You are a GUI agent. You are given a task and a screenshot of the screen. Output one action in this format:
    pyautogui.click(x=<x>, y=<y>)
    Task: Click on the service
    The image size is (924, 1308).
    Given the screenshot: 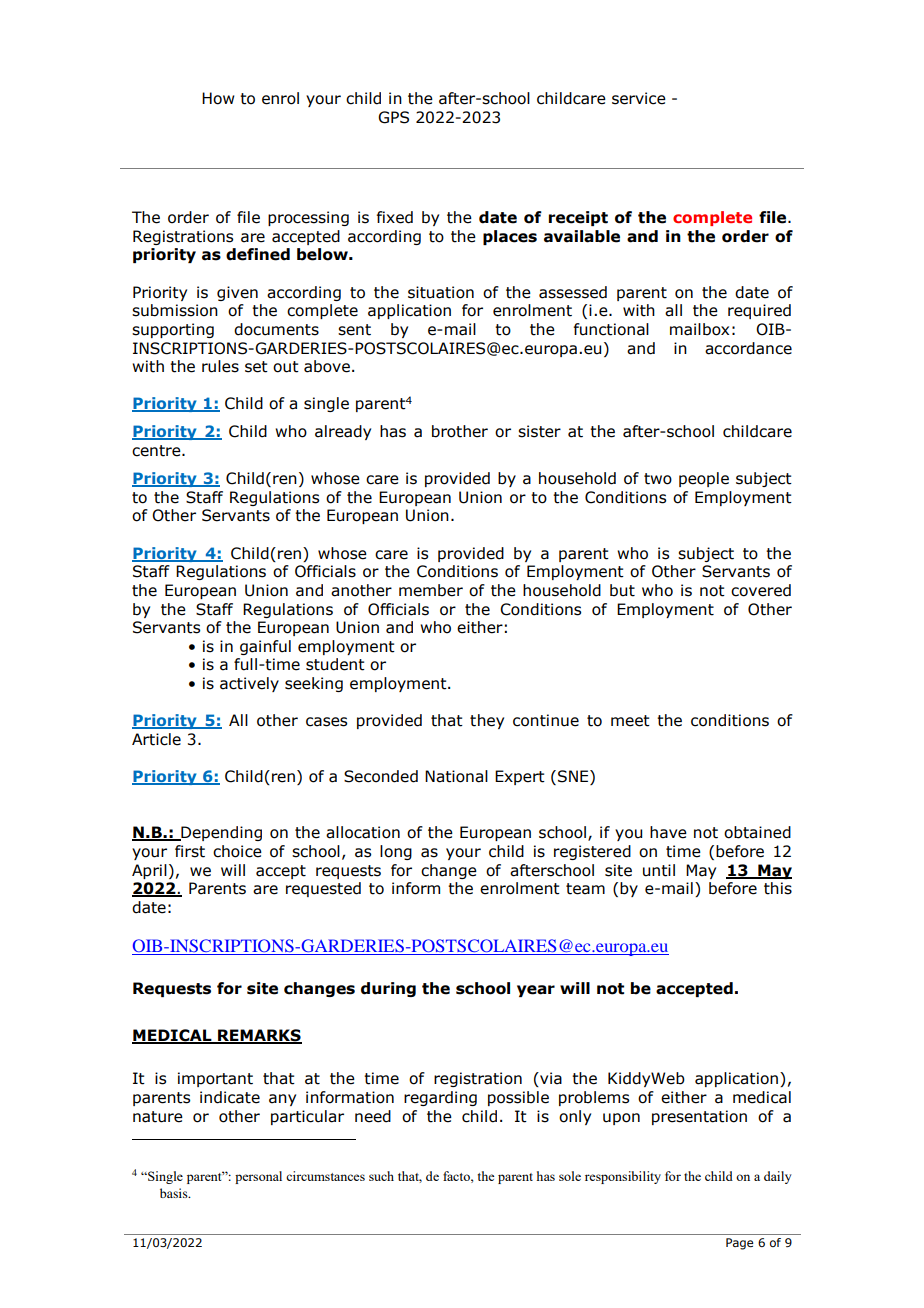 What is the action you would take?
    pyautogui.click(x=639, y=98)
